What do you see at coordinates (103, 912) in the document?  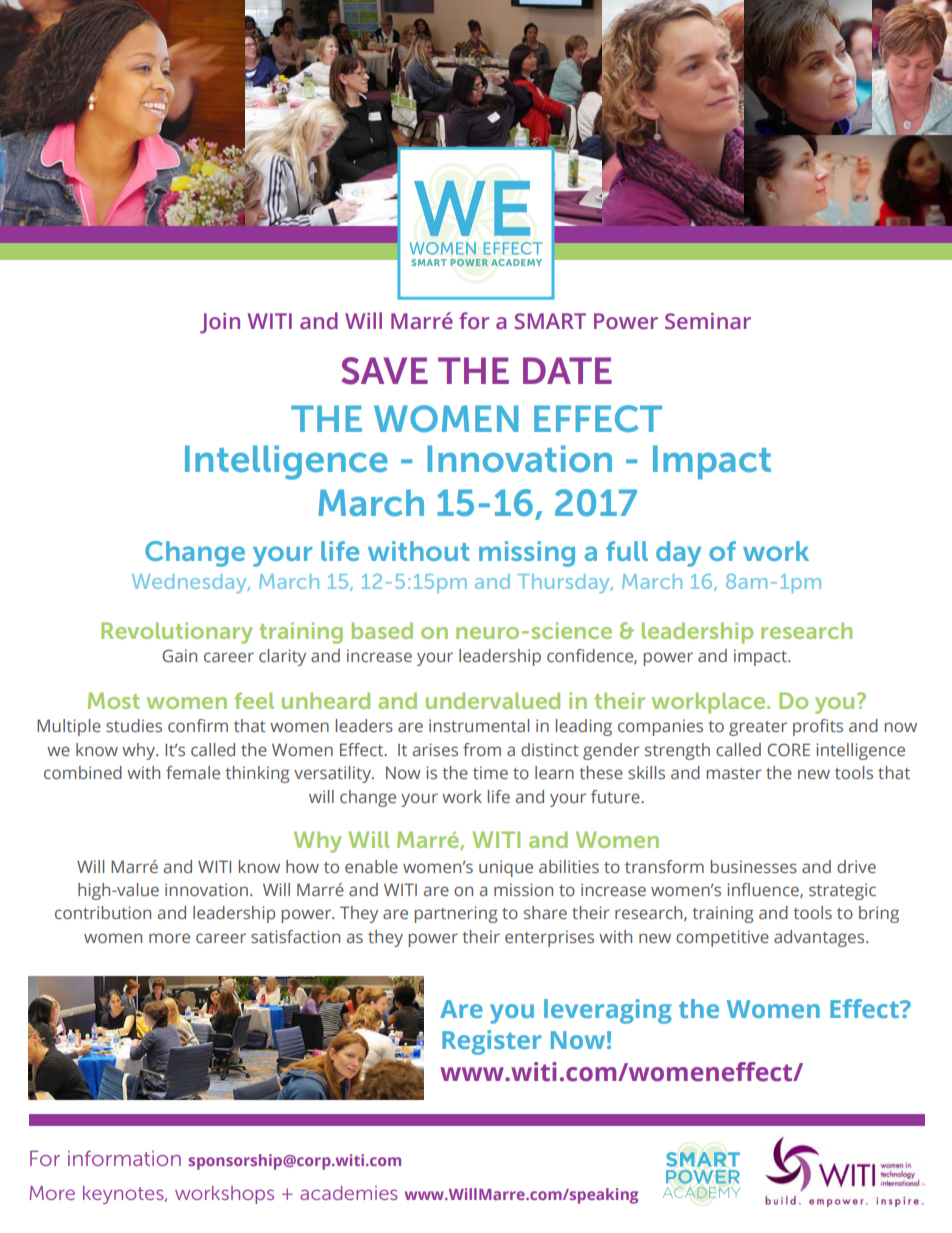 I see `contribution` at bounding box center [103, 912].
